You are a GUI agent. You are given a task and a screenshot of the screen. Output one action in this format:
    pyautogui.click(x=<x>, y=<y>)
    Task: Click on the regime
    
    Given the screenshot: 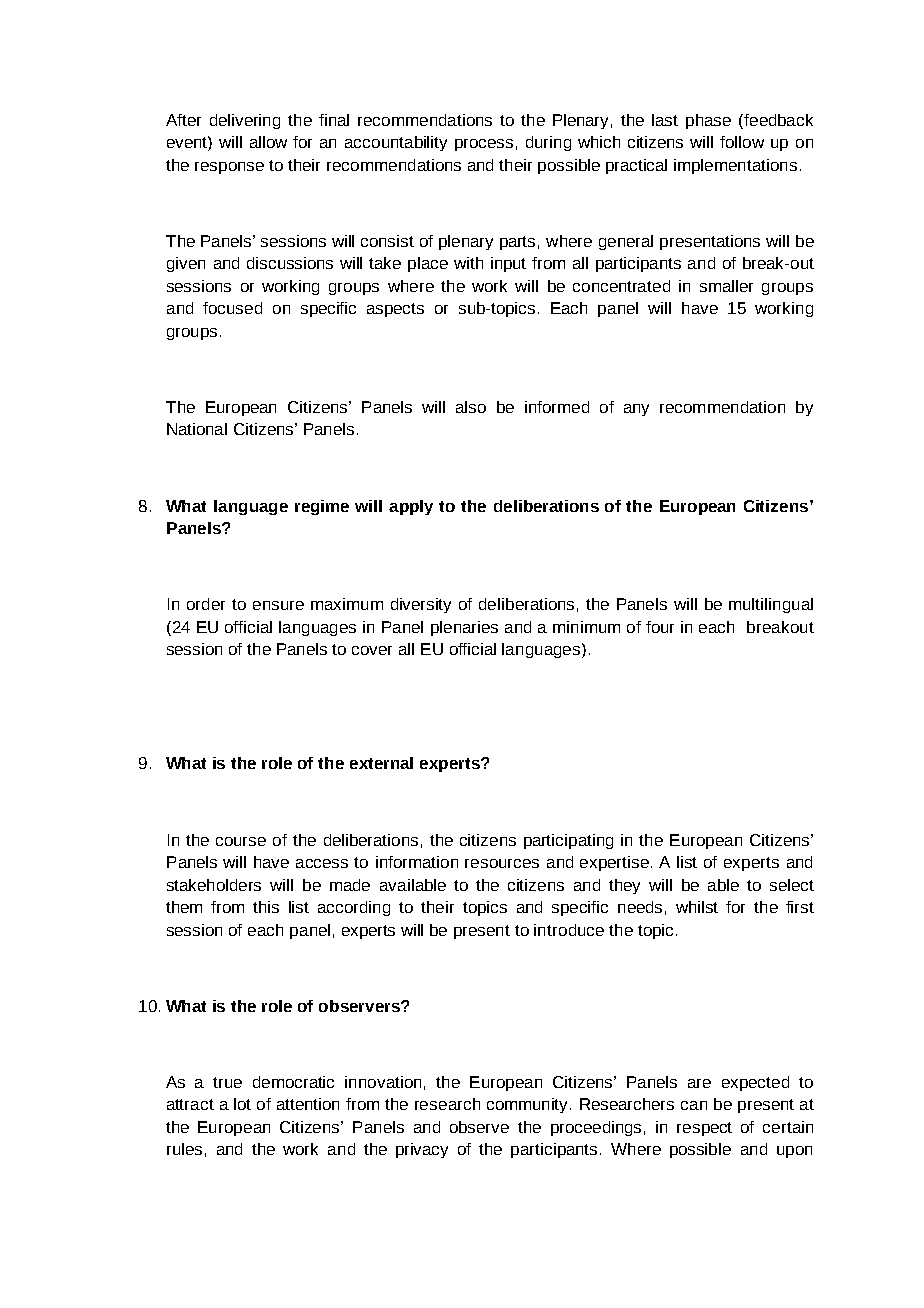 What is the action you would take?
    pyautogui.click(x=322, y=507)
